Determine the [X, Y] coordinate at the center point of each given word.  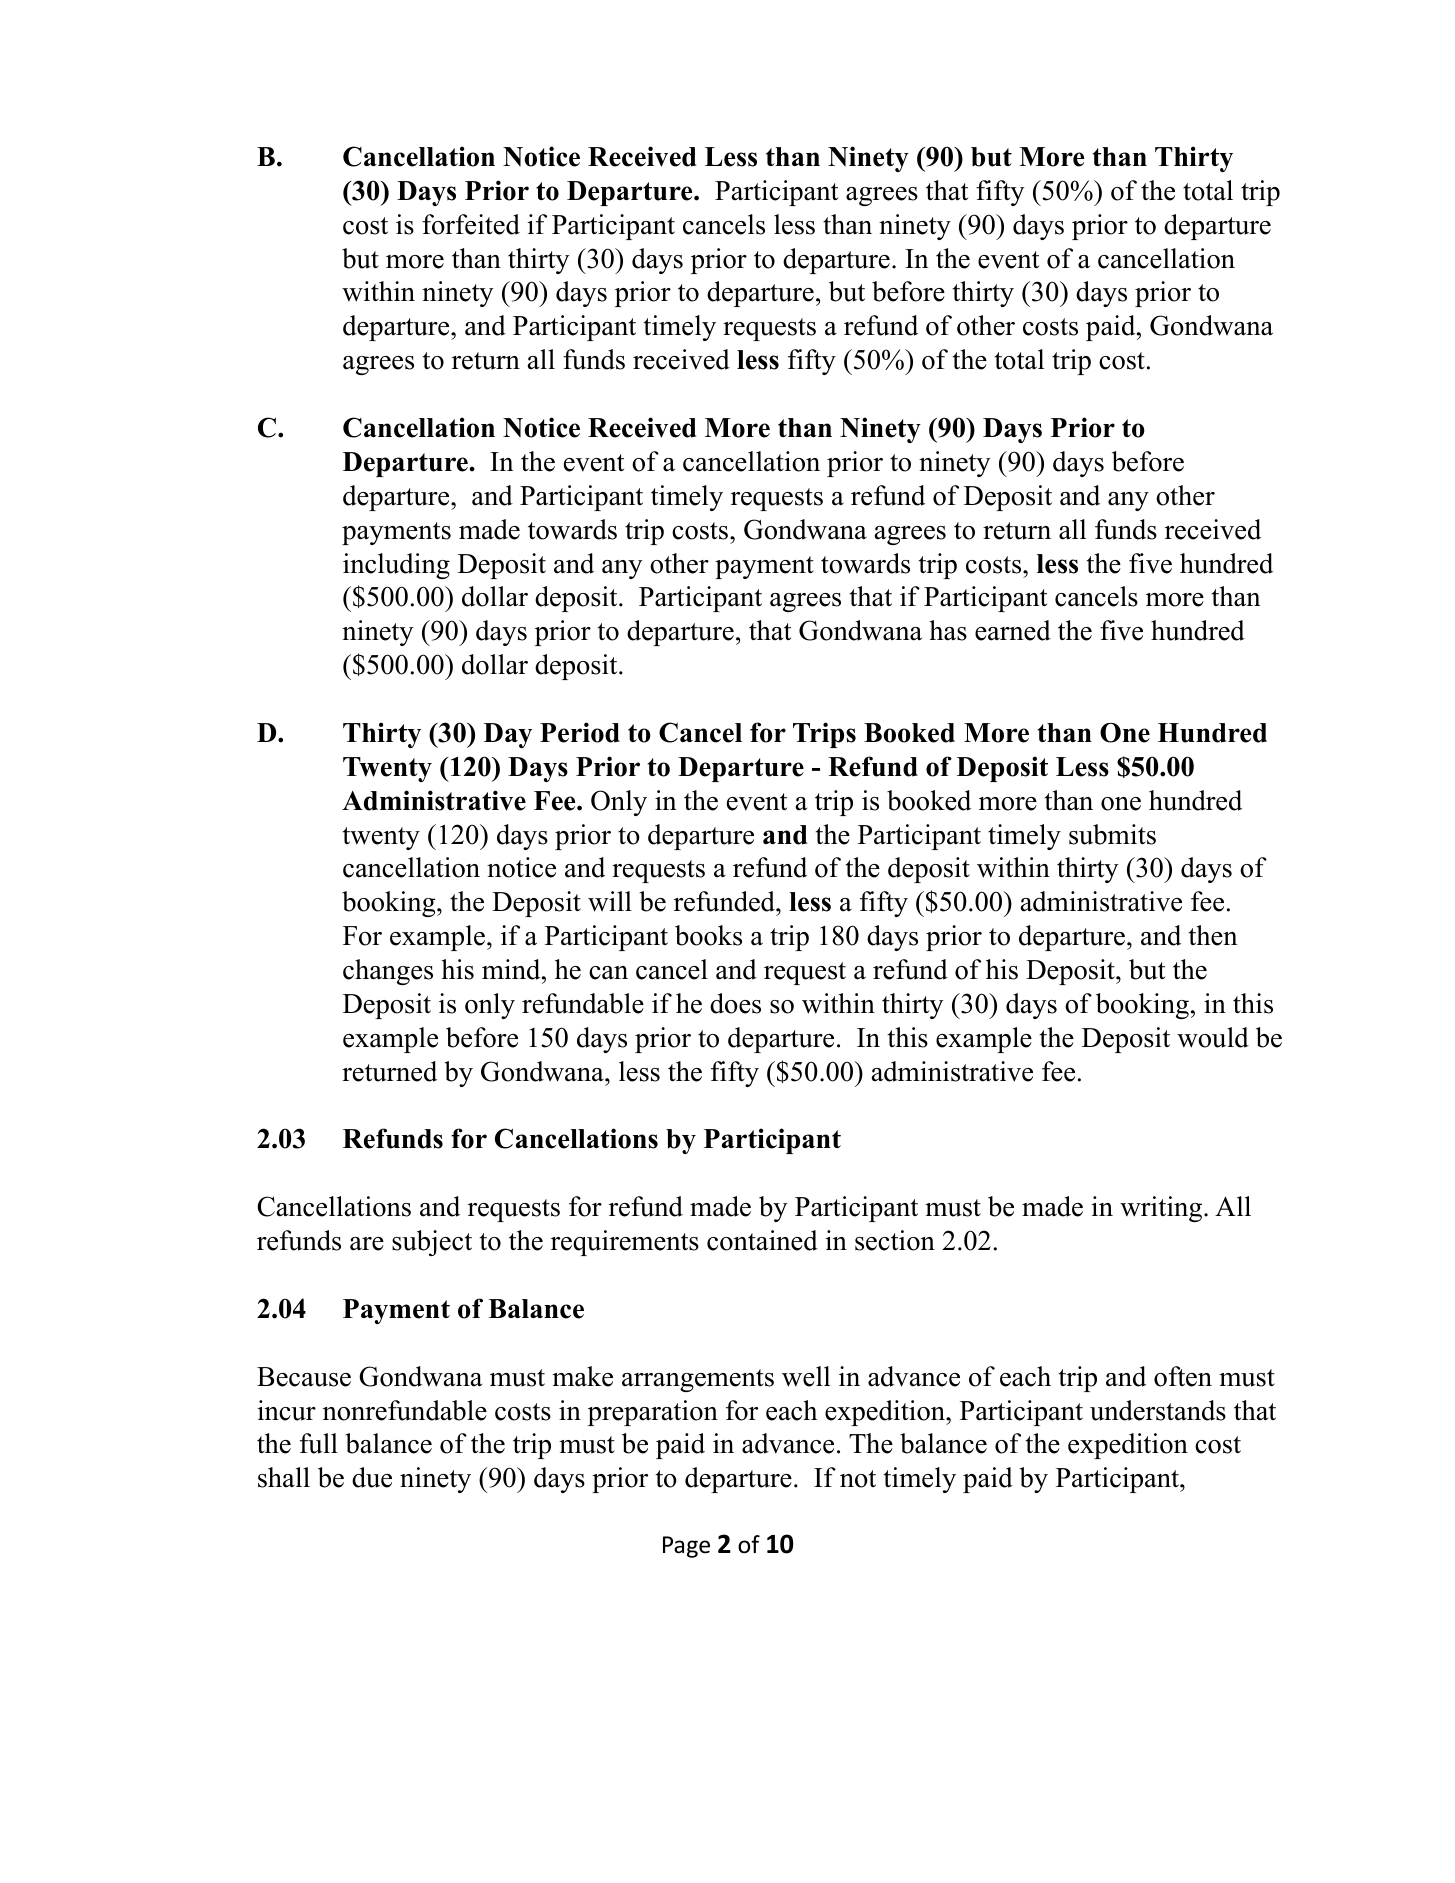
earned [1013, 630]
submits [1112, 834]
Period [580, 732]
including [396, 566]
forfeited [471, 224]
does [735, 1003]
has [948, 630]
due [372, 1477]
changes [388, 972]
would [1213, 1037]
